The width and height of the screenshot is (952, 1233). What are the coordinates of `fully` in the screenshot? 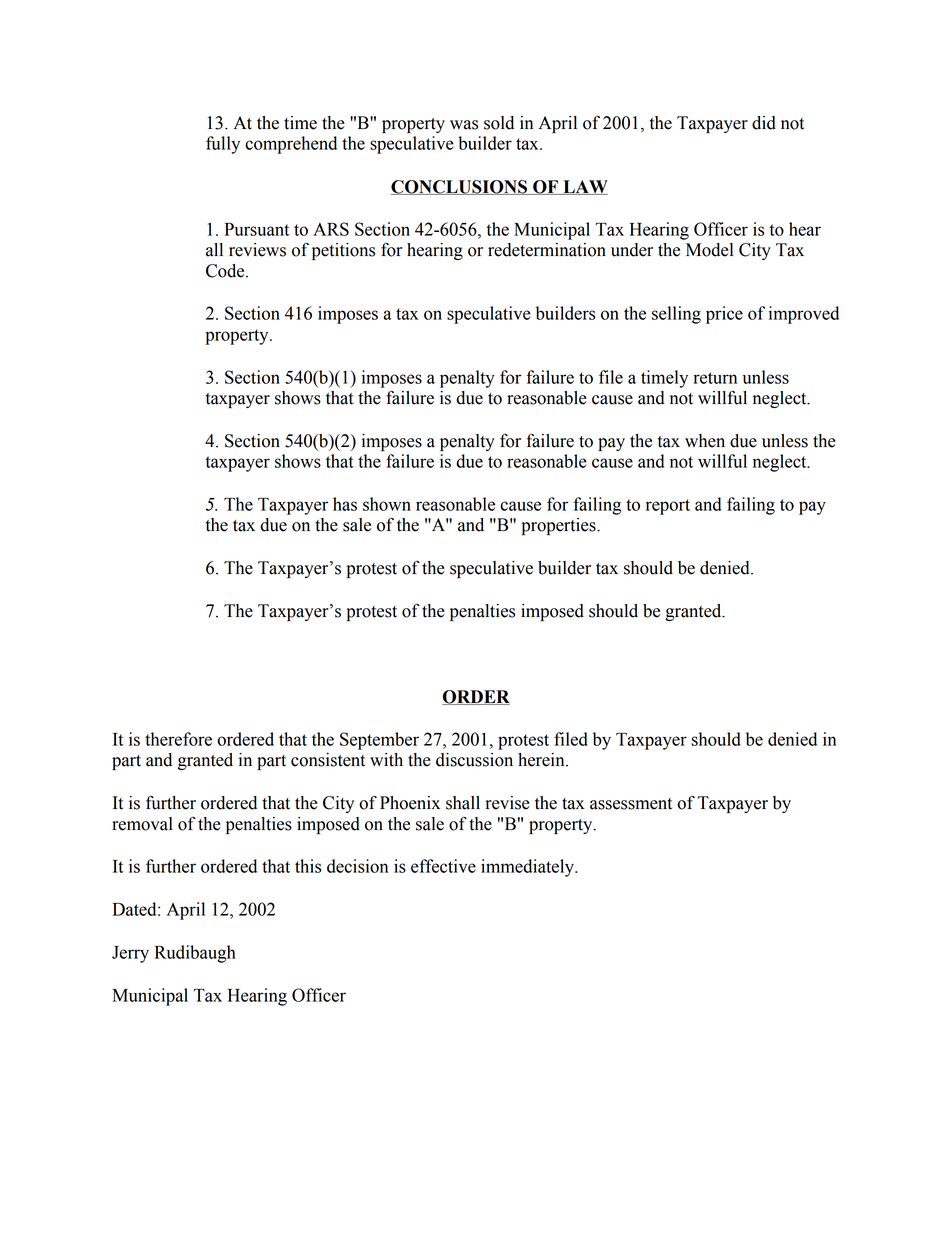 It's located at (223, 145).
